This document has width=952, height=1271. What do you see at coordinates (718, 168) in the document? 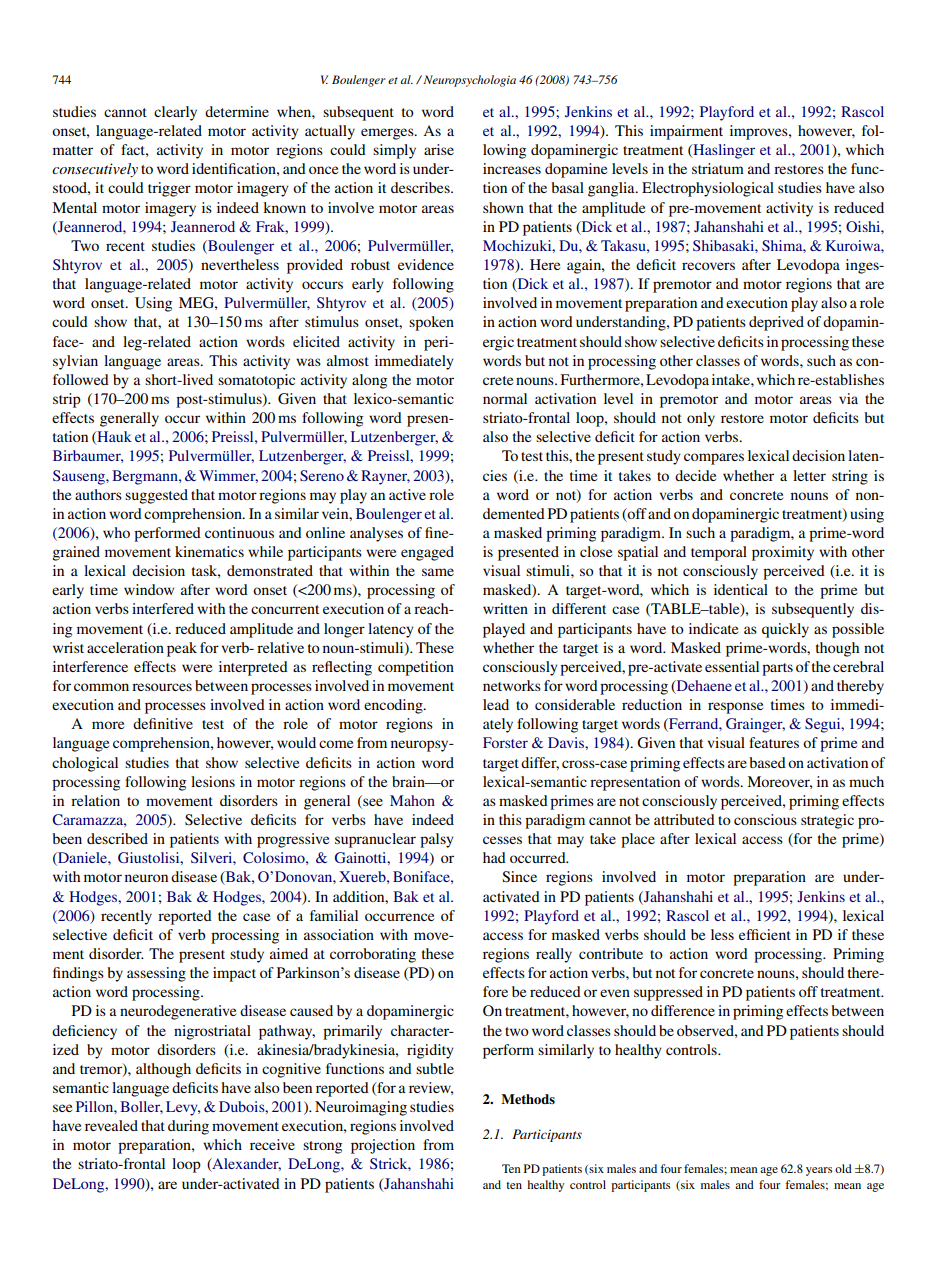
I see `striatum` at bounding box center [718, 168].
